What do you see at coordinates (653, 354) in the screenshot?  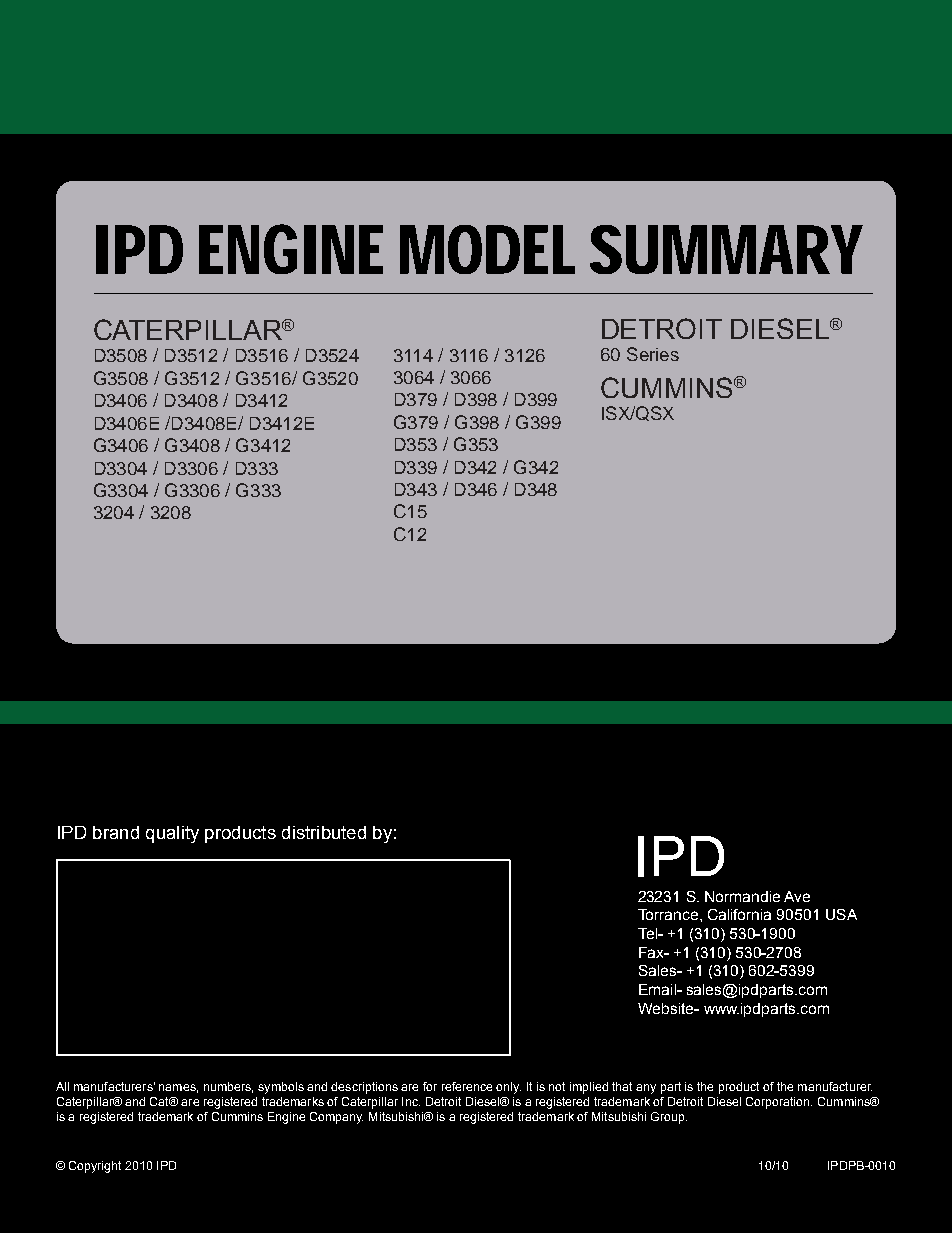 I see `Series` at bounding box center [653, 354].
